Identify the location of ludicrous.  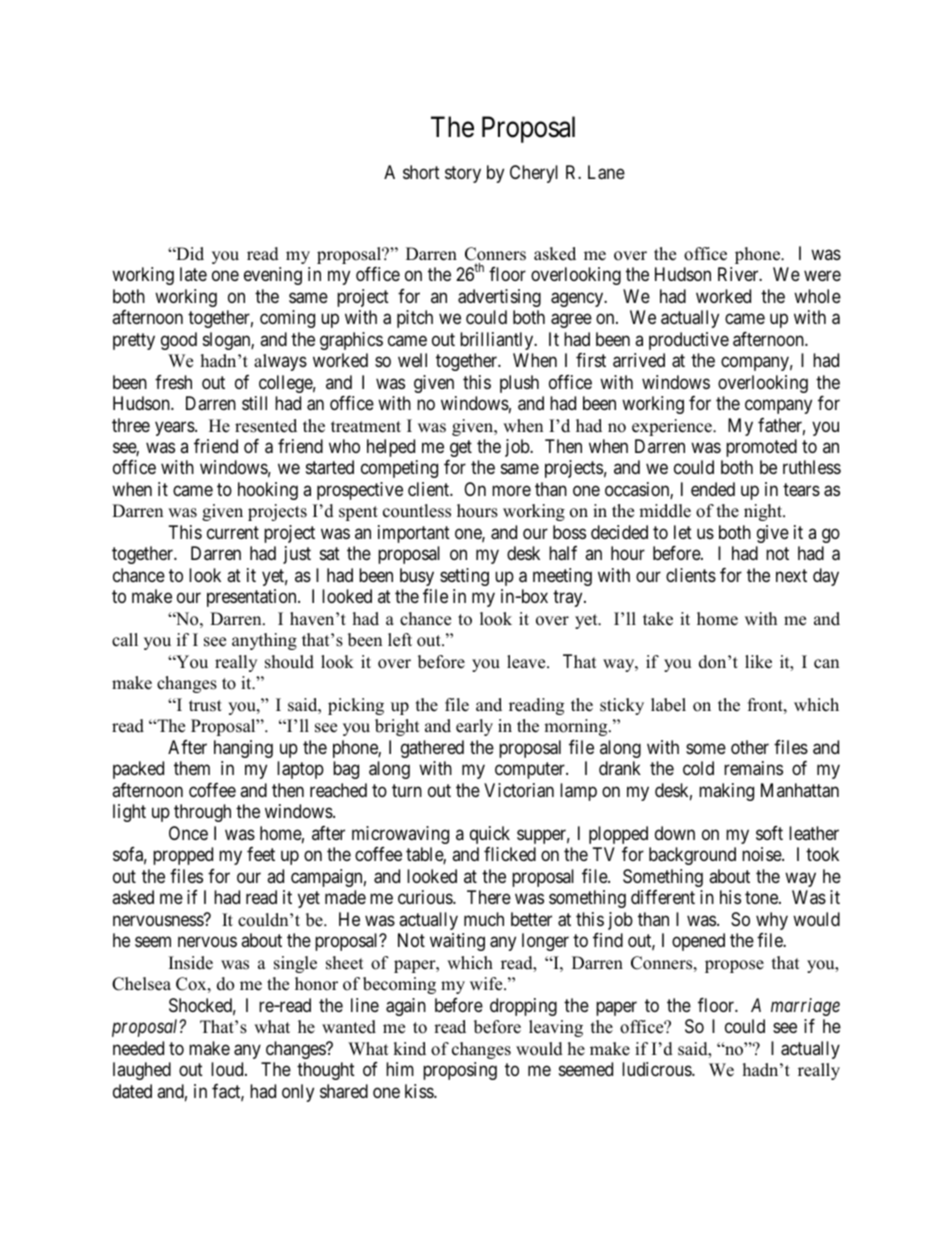
(657, 1069).
